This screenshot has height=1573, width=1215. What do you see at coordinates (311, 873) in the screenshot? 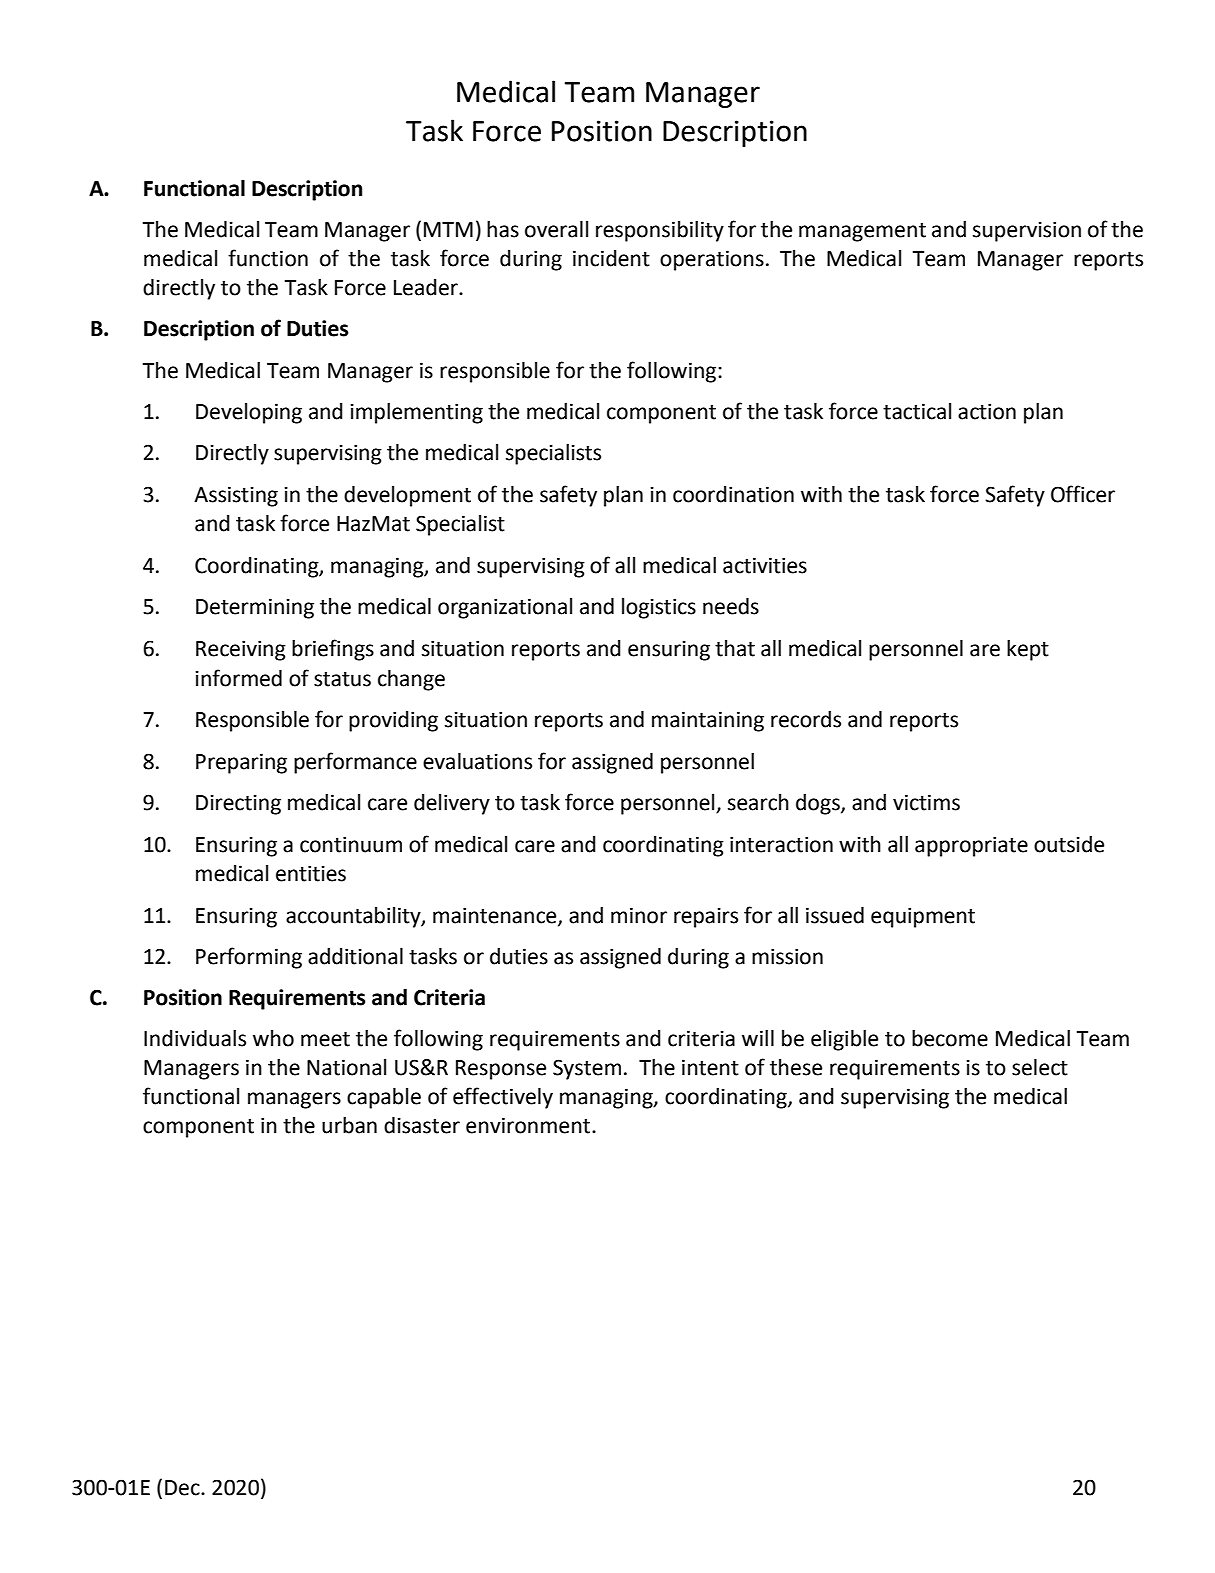
I see `entities` at bounding box center [311, 873].
